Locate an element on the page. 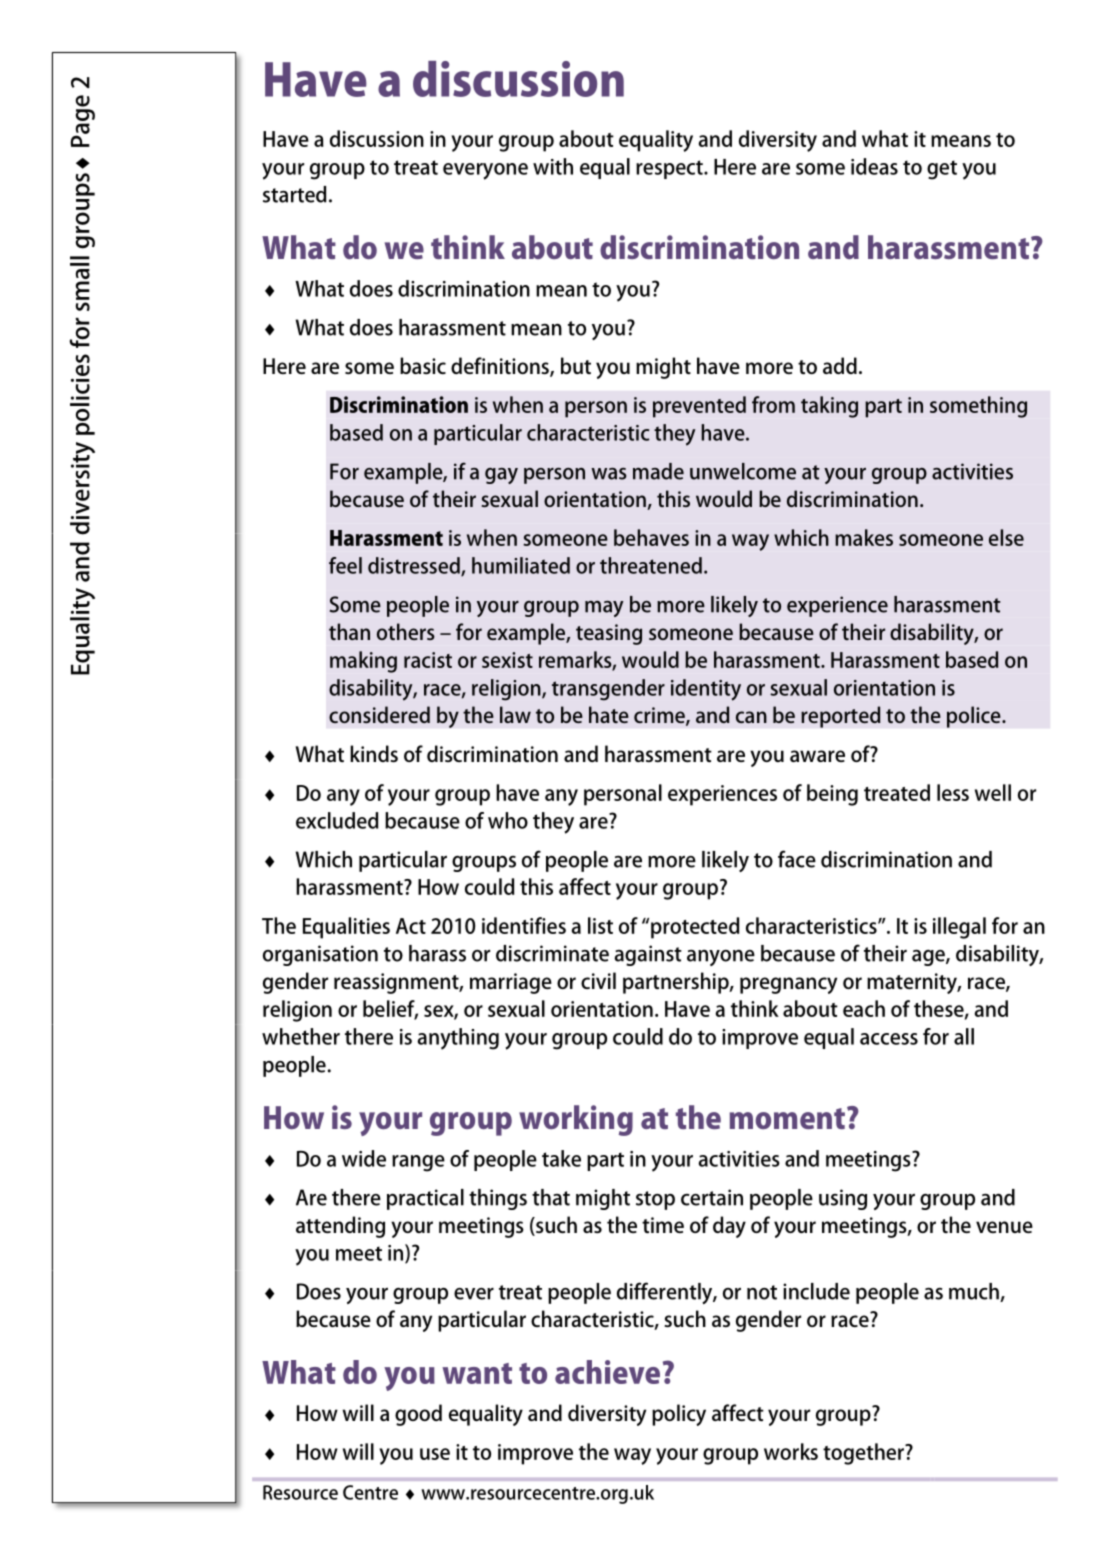 The image size is (1100, 1555). ideas is located at coordinates (874, 166).
